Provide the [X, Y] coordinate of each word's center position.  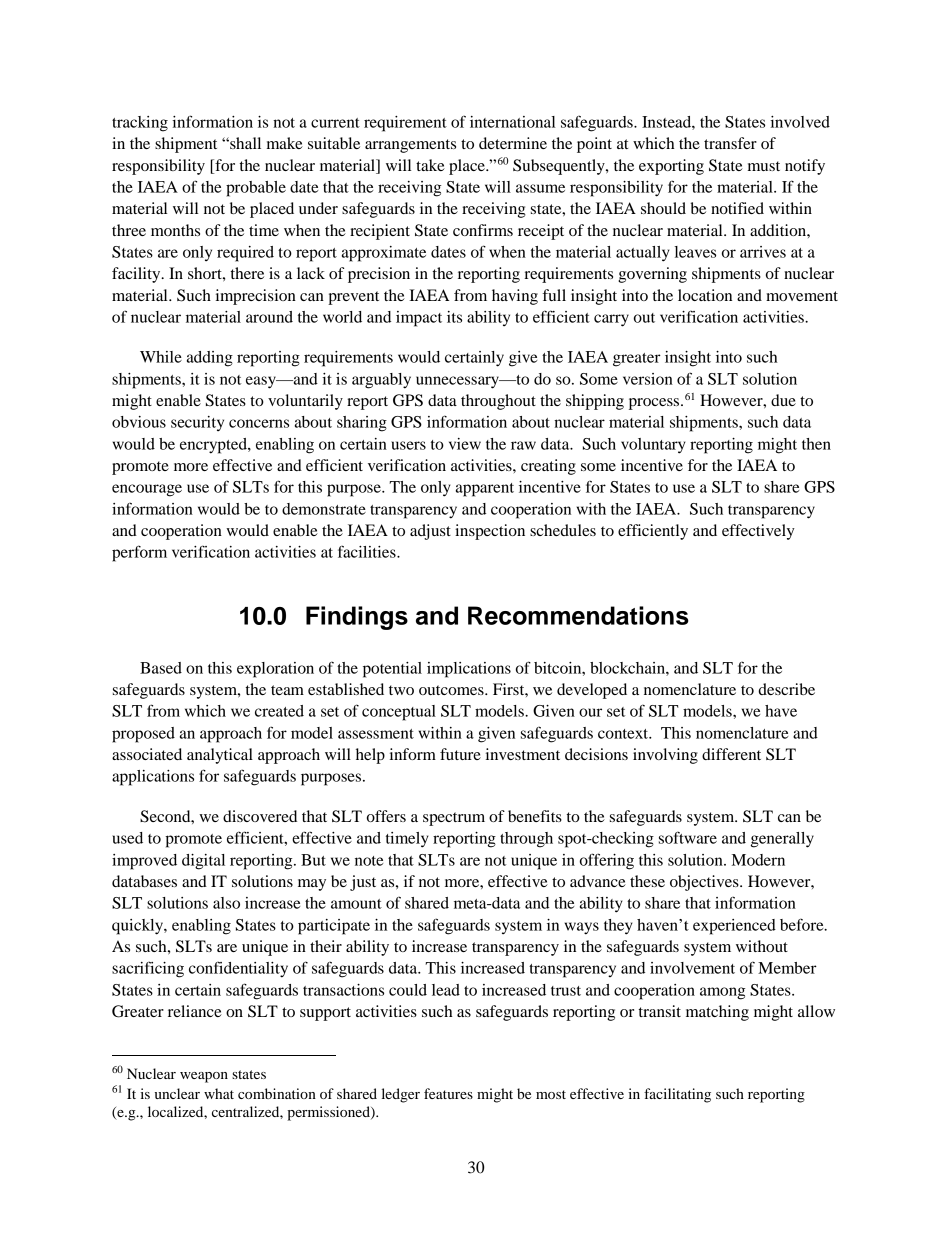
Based [161, 668]
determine [513, 143]
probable [256, 189]
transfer [730, 143]
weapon [204, 1077]
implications [469, 670]
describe [786, 689]
